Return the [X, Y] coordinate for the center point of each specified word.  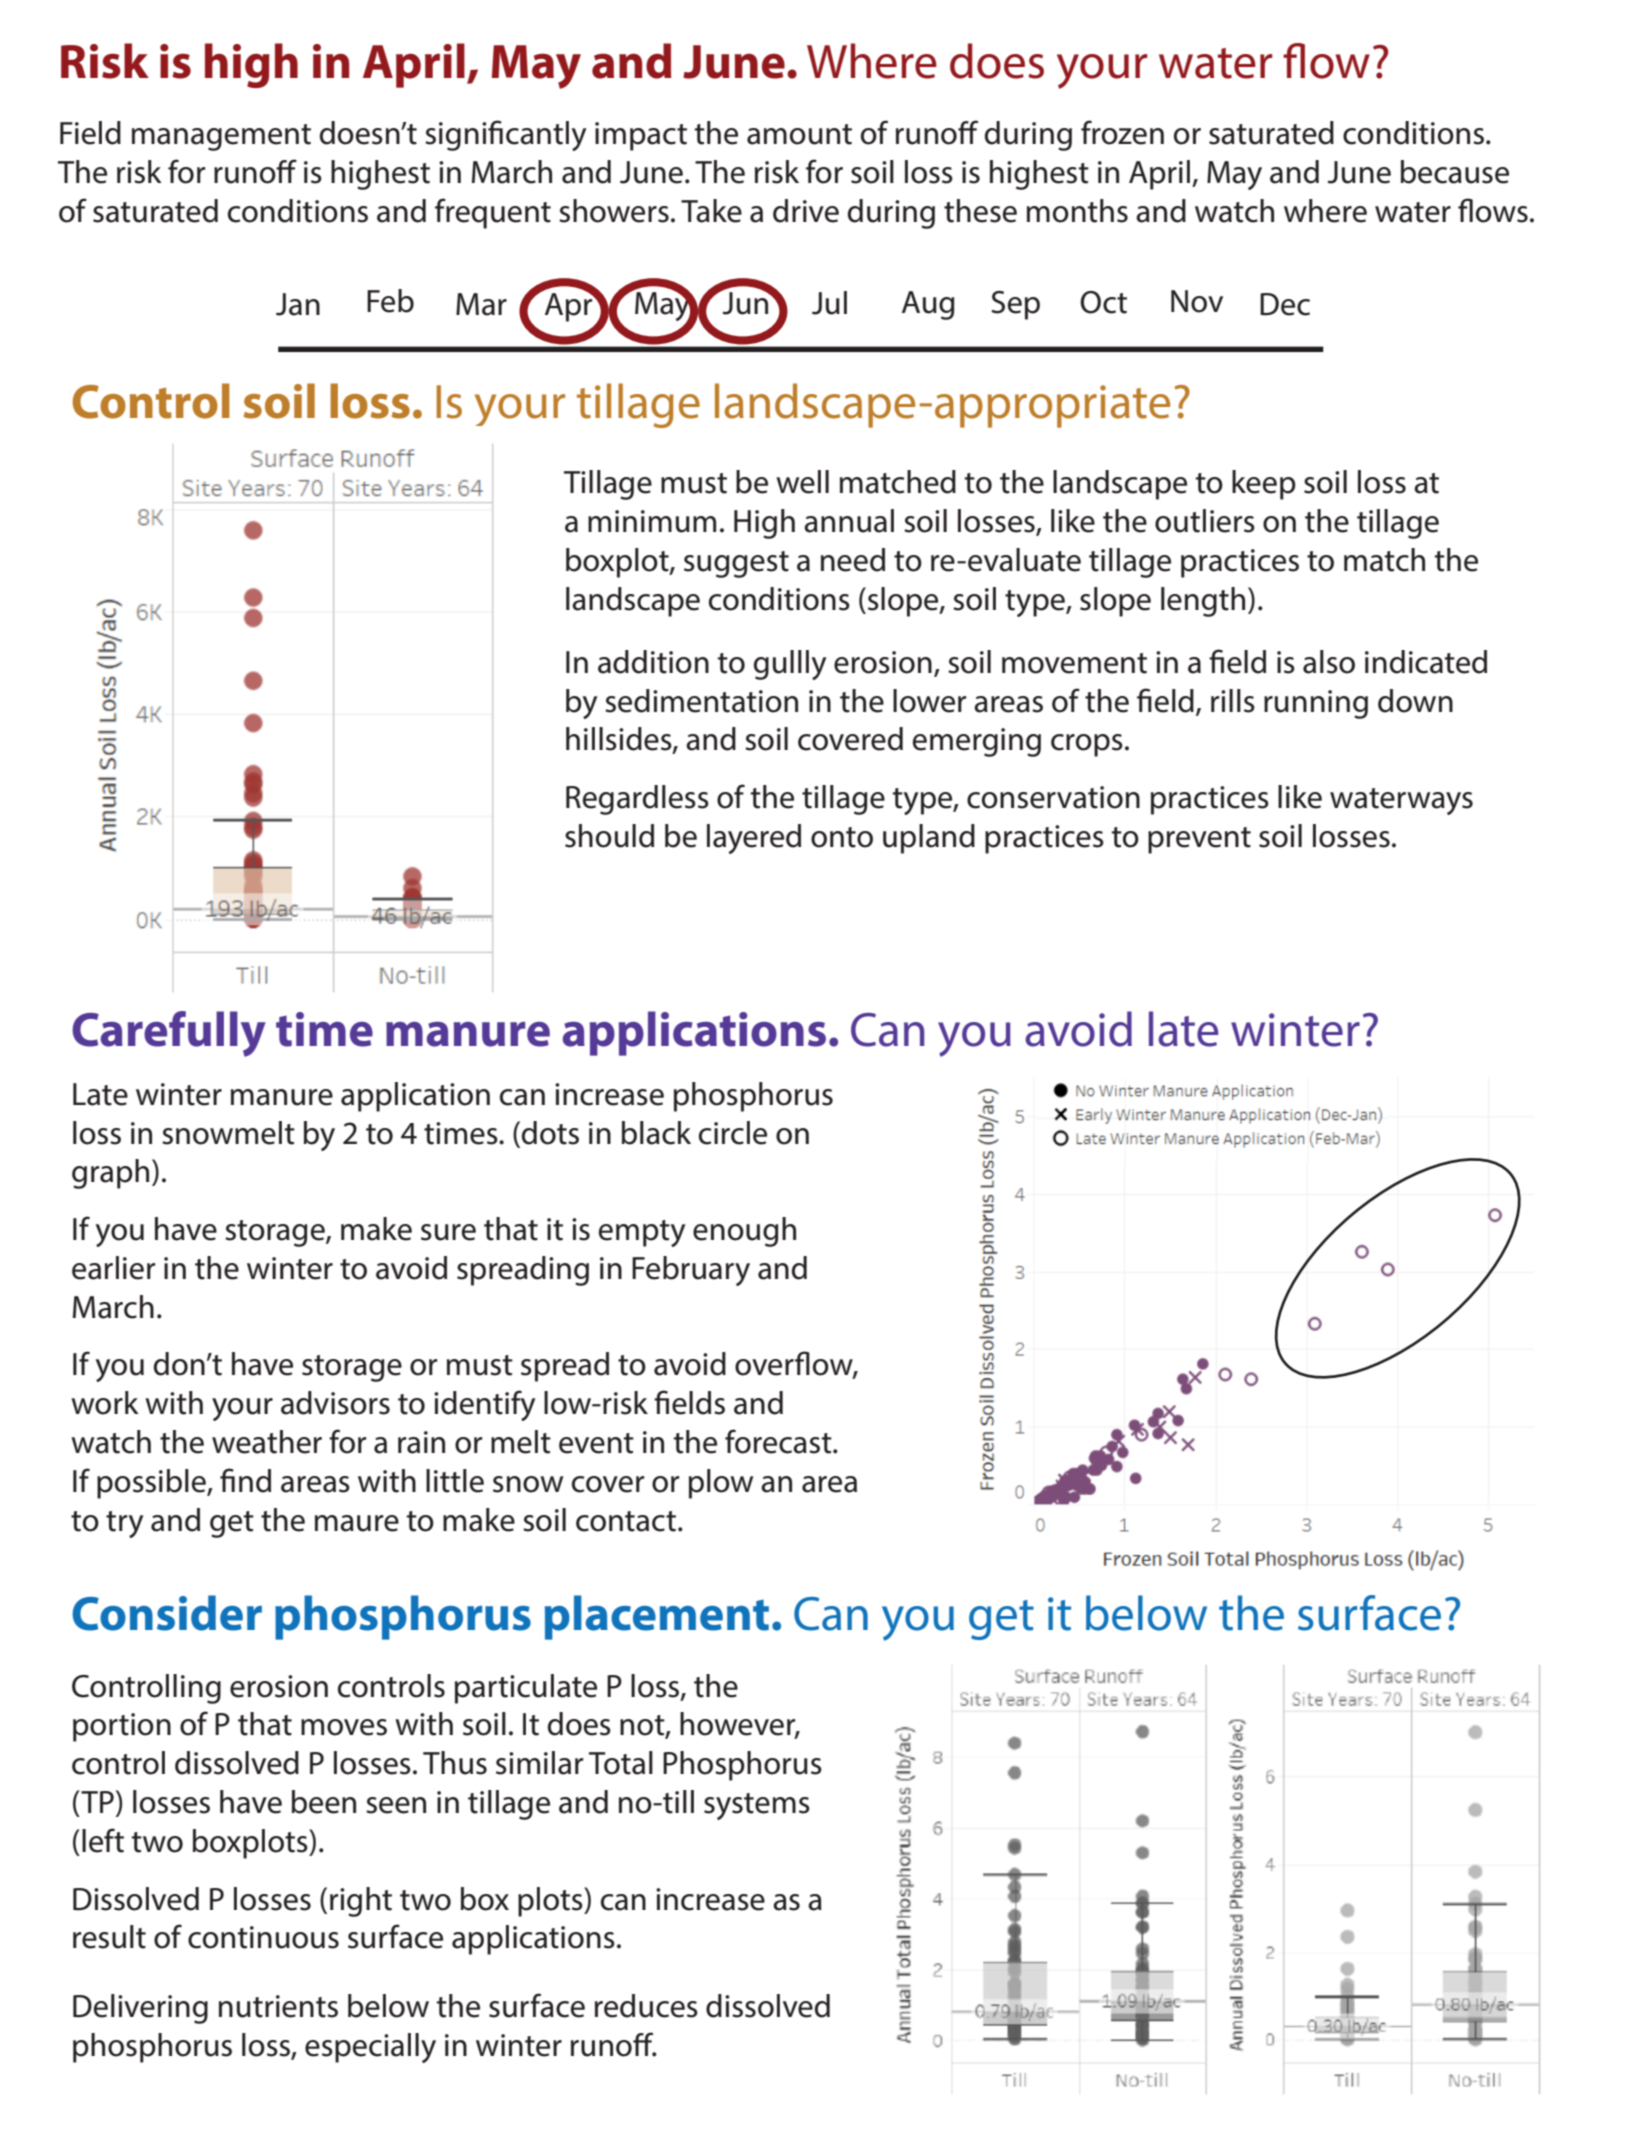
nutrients [278, 2006]
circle [733, 1133]
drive [806, 211]
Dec [1285, 304]
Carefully [169, 1034]
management [221, 137]
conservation [1053, 797]
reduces [646, 2006]
